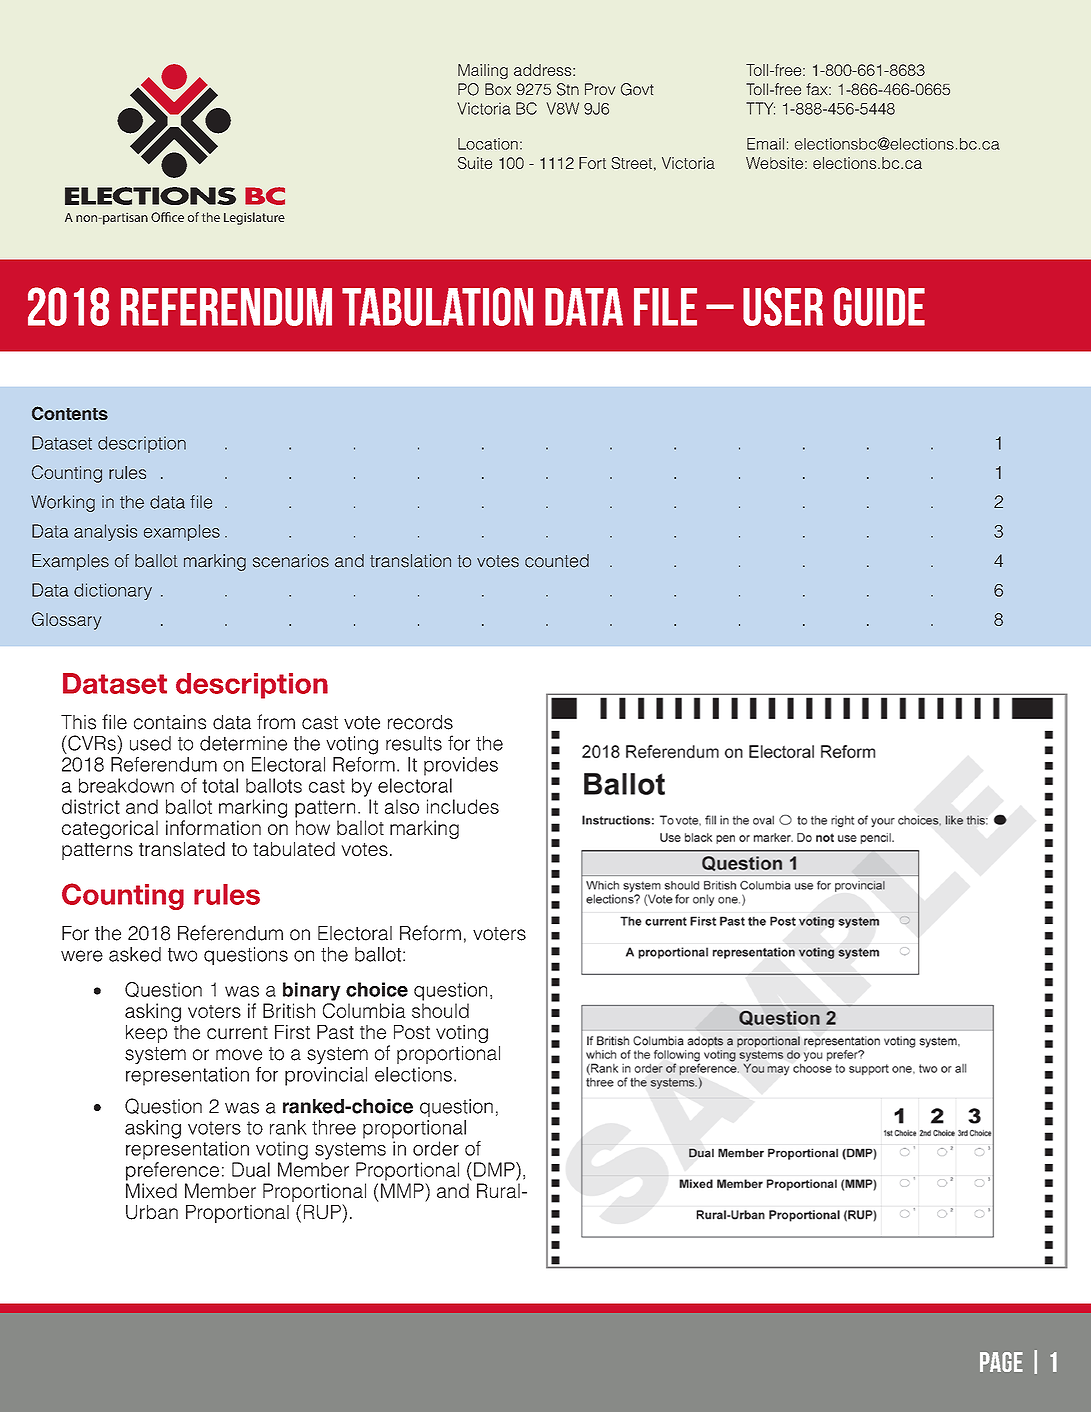  I want to click on contains, so click(170, 722).
